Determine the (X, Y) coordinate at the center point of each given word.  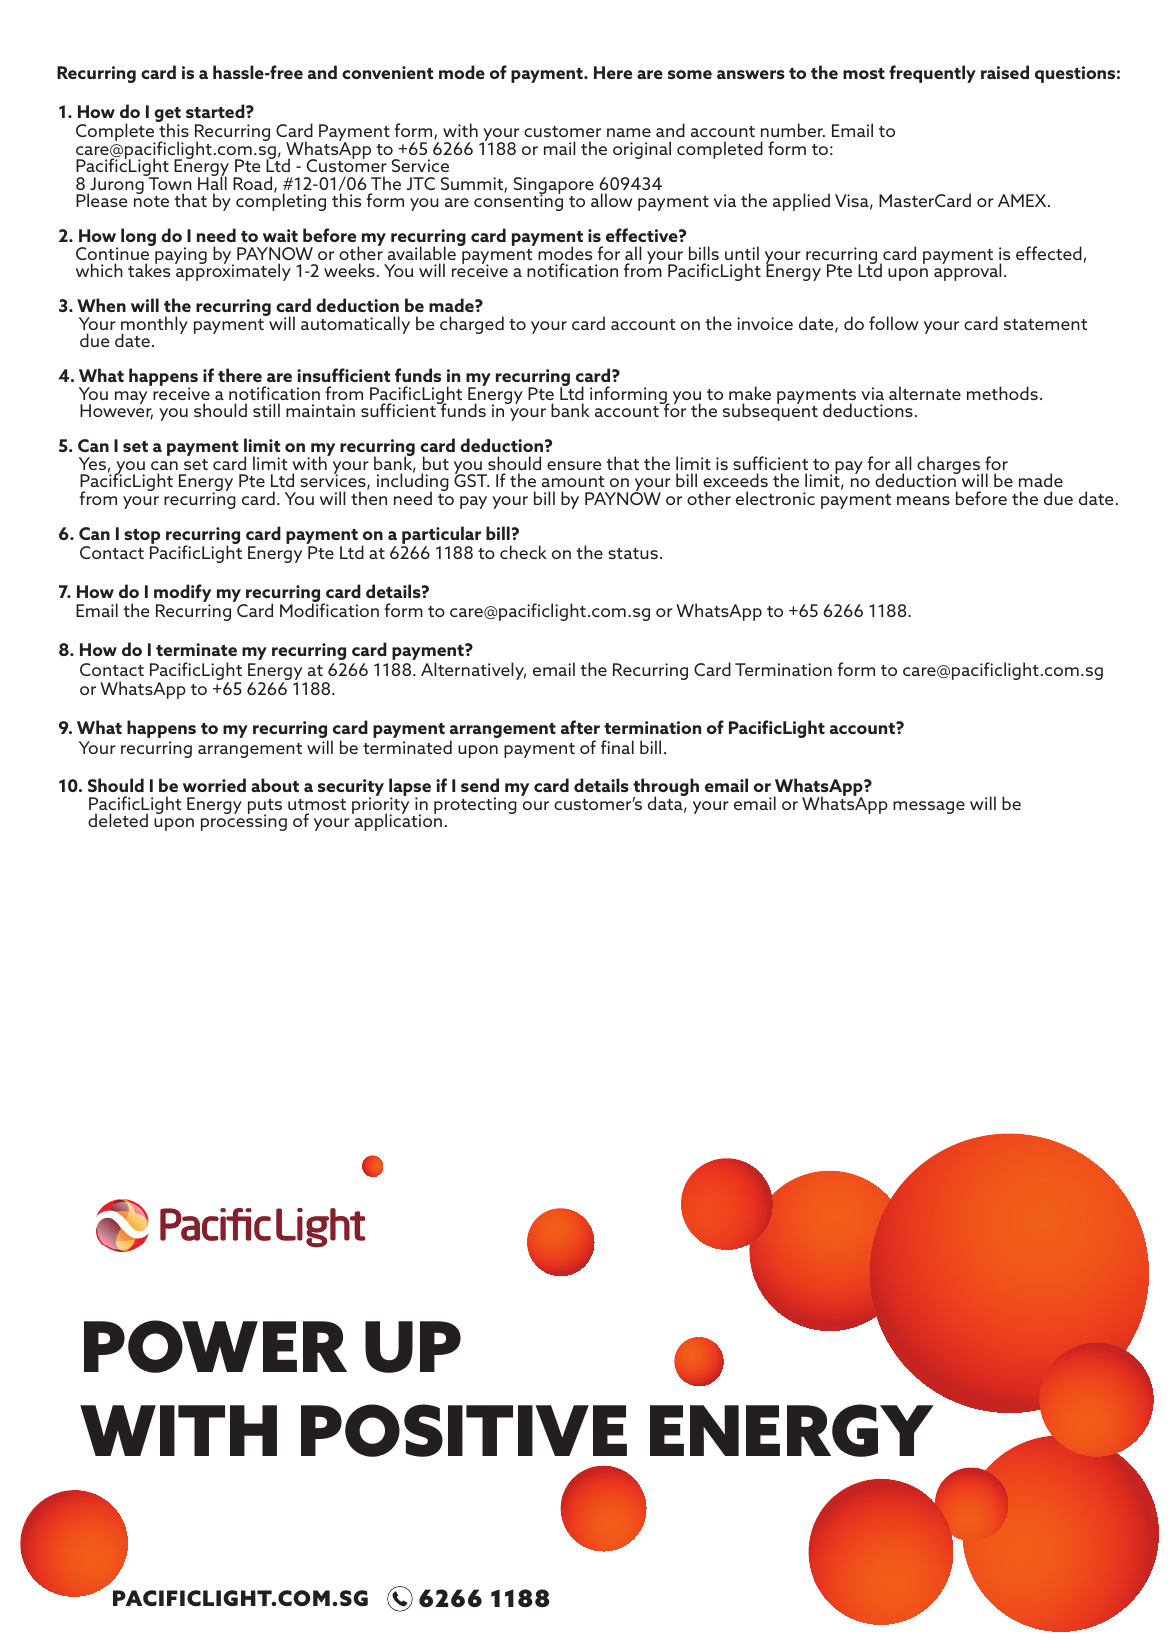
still (266, 410)
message (929, 807)
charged (472, 325)
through (666, 788)
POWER (215, 1346)
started (216, 111)
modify (182, 594)
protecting (475, 805)
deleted (118, 820)
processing (244, 822)
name (629, 132)
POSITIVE (464, 1430)
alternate (925, 393)
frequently (932, 74)
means (923, 500)
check (523, 552)
